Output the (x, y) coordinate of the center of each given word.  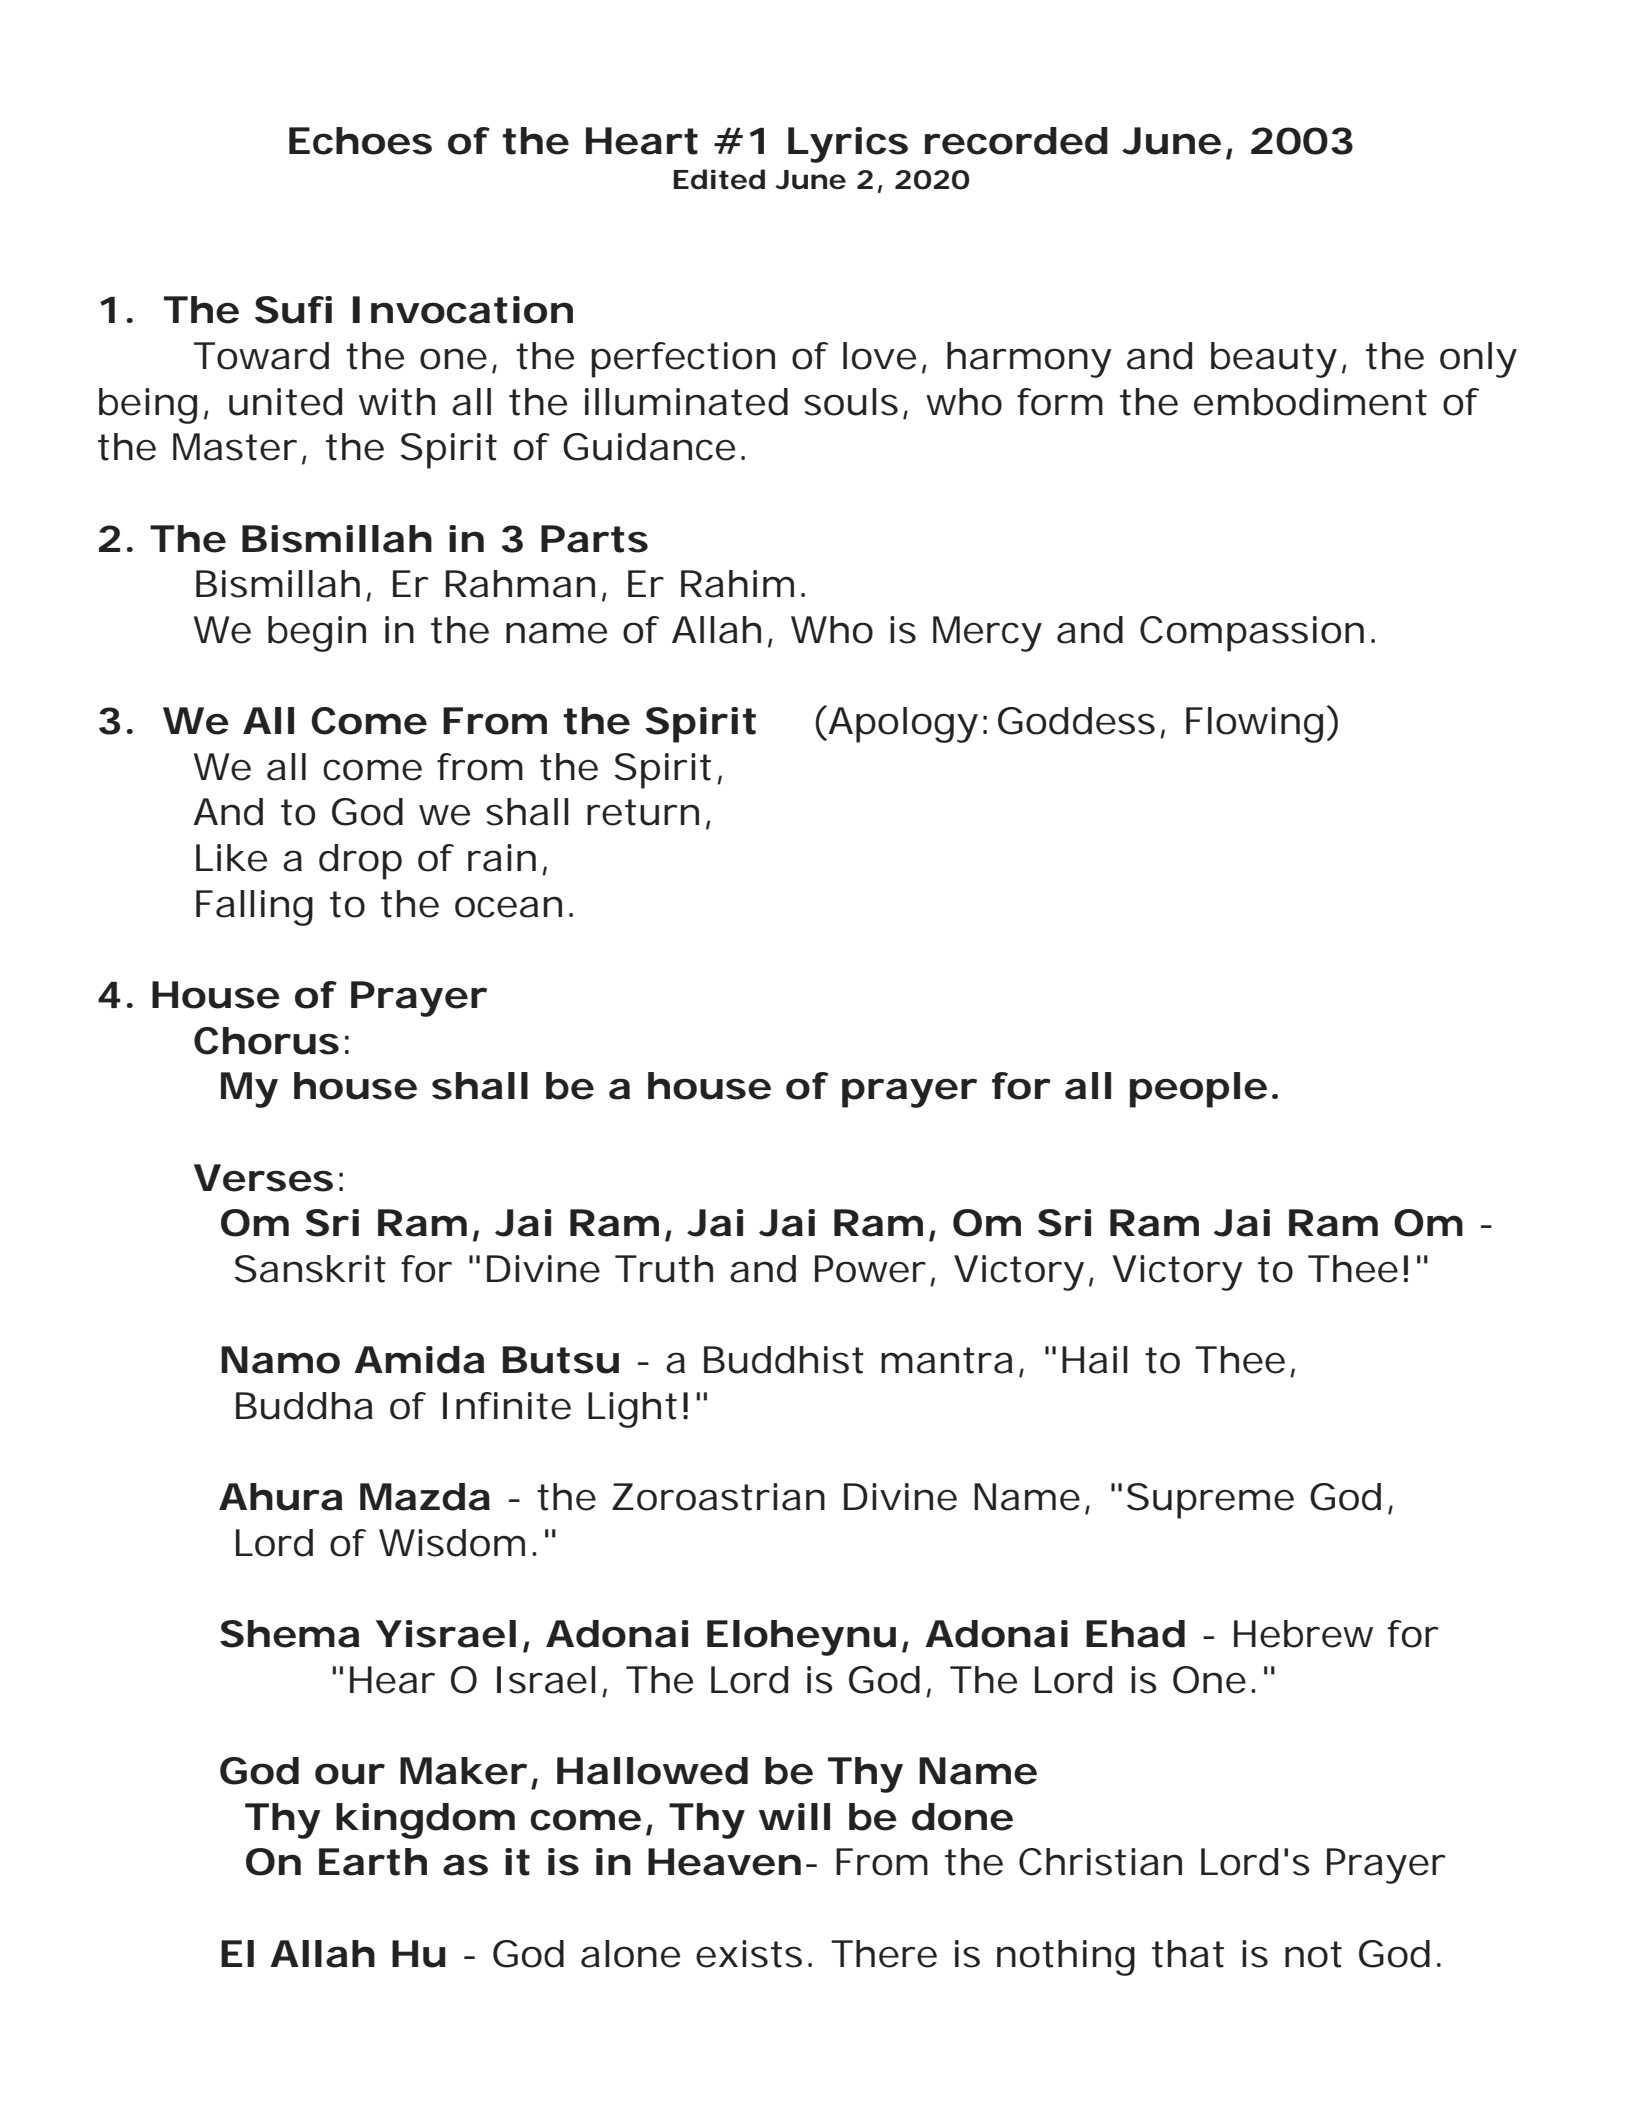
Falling (254, 908)
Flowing (1254, 725)
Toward (261, 356)
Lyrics (848, 145)
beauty (1274, 360)
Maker (463, 1771)
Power (870, 1269)
